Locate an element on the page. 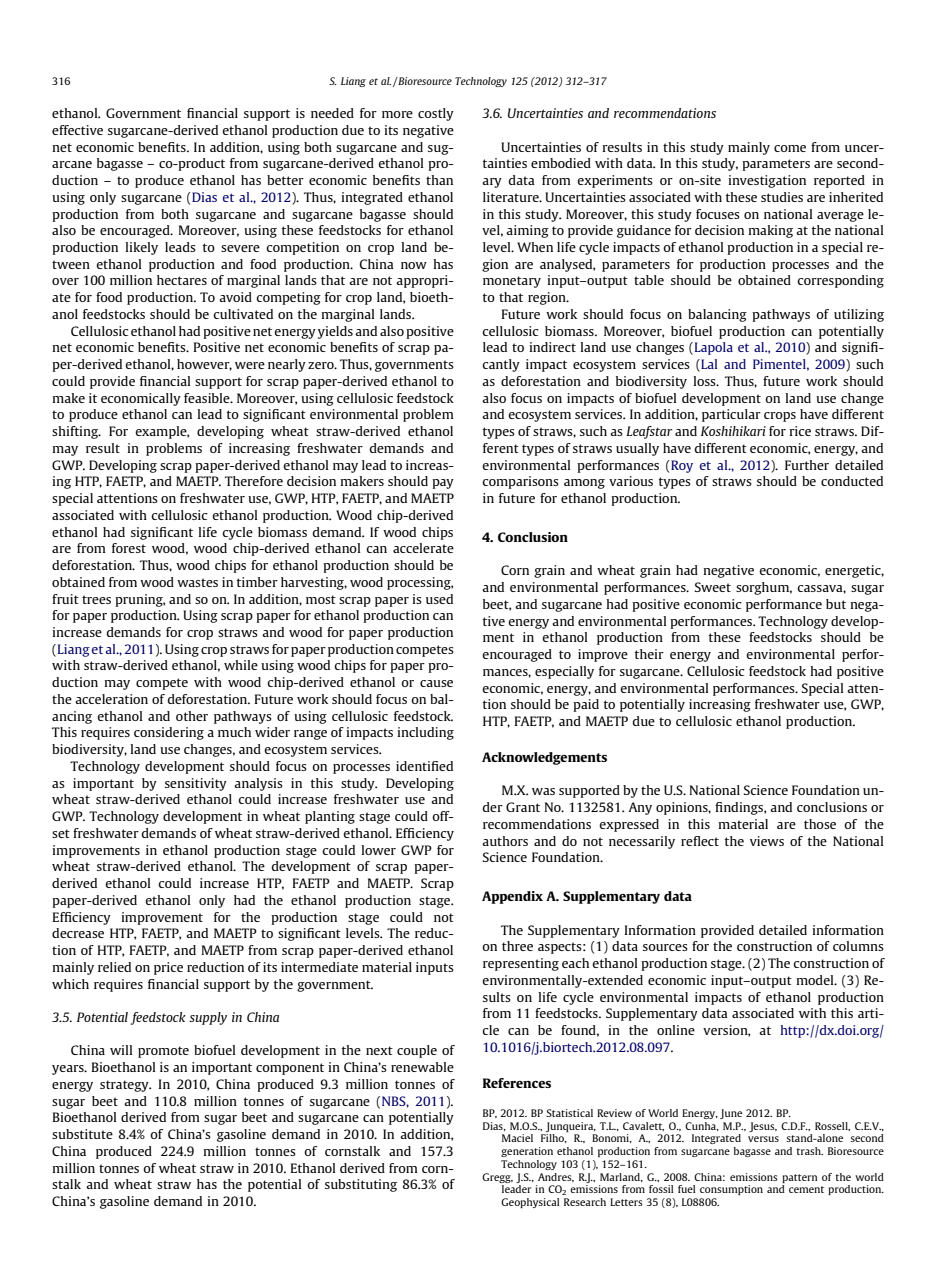  views is located at coordinates (767, 841).
